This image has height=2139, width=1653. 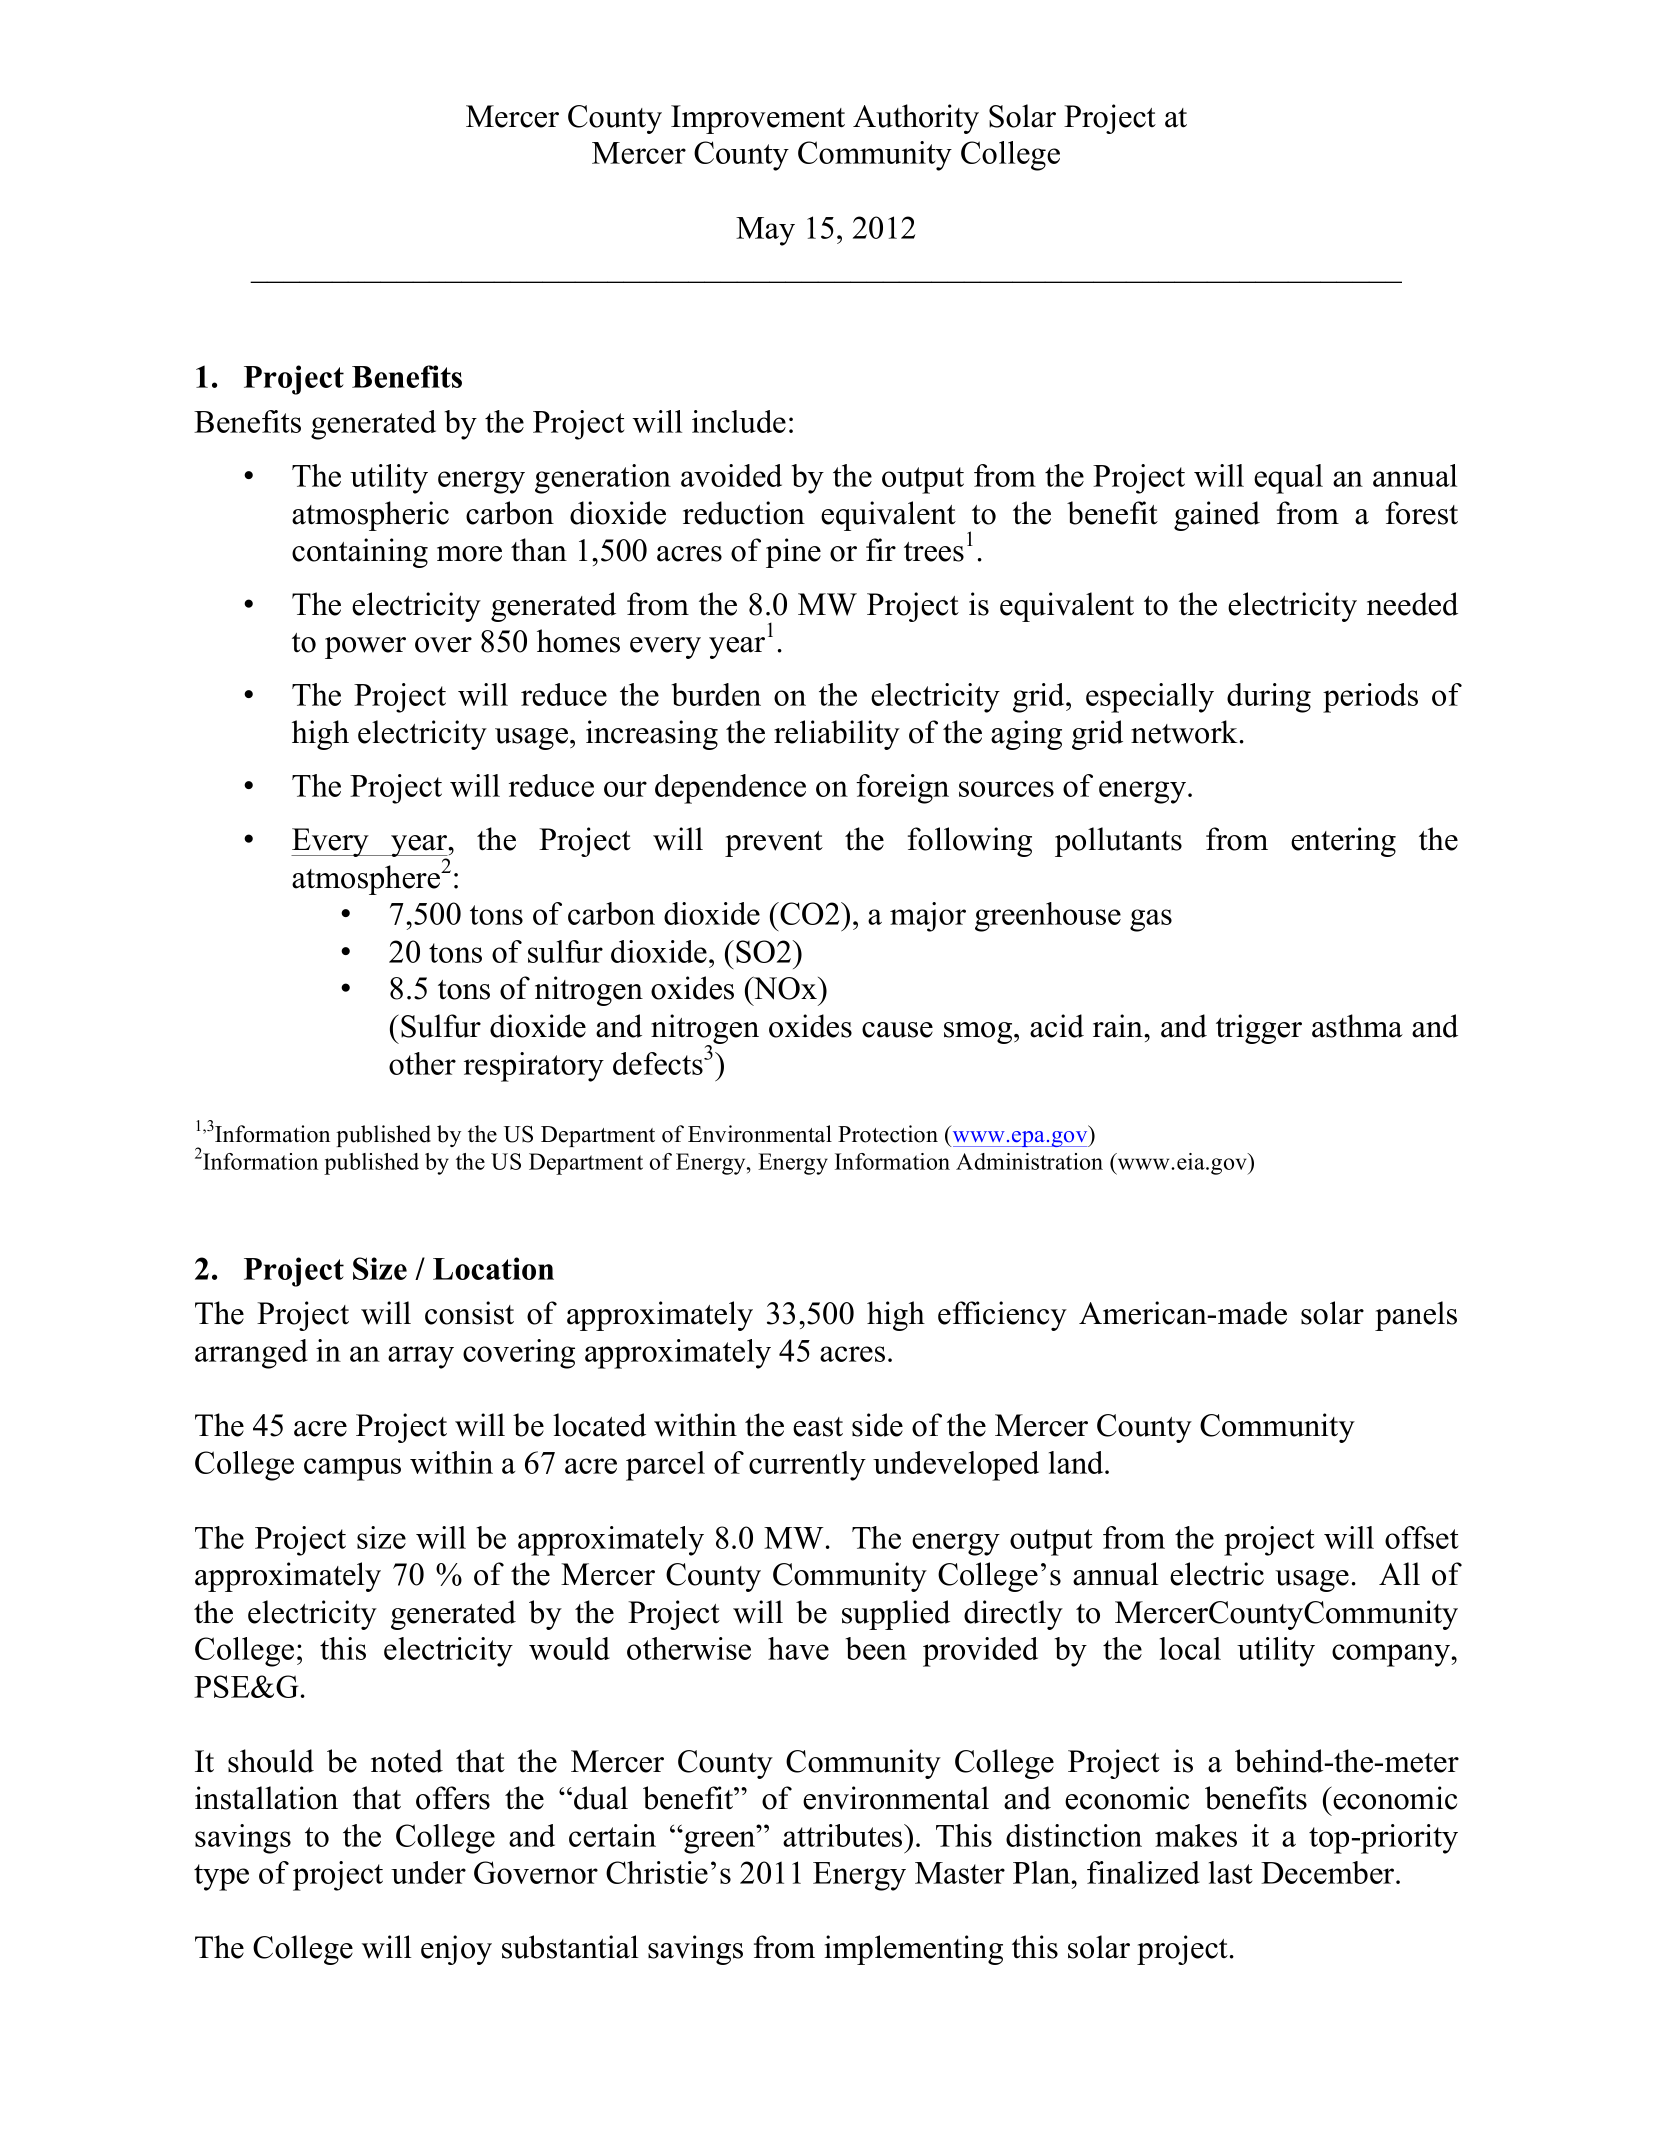 What do you see at coordinates (844, 1835) in the image?
I see `attributes` at bounding box center [844, 1835].
